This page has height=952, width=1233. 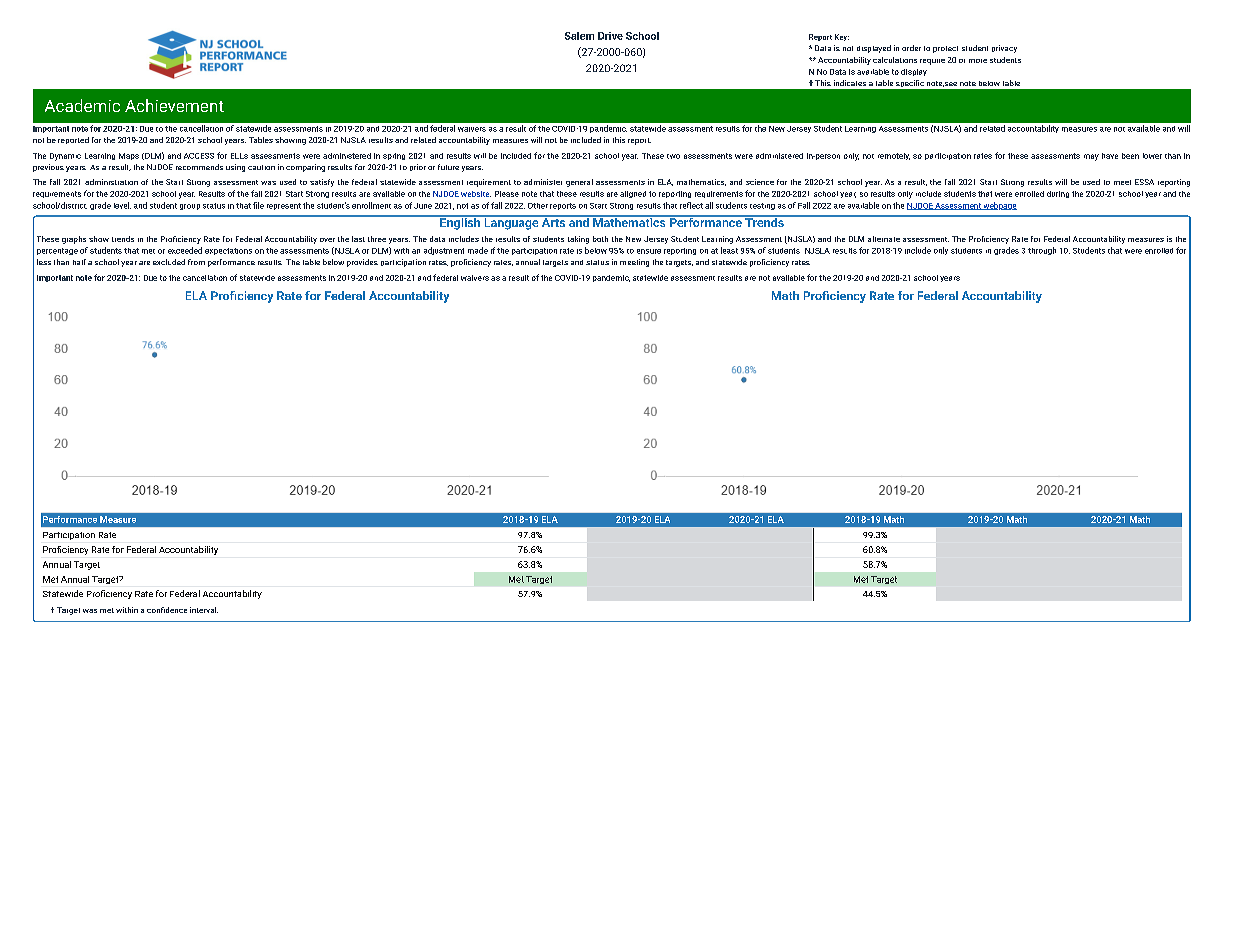 What do you see at coordinates (610, 36) in the page?
I see `Drive` at bounding box center [610, 36].
